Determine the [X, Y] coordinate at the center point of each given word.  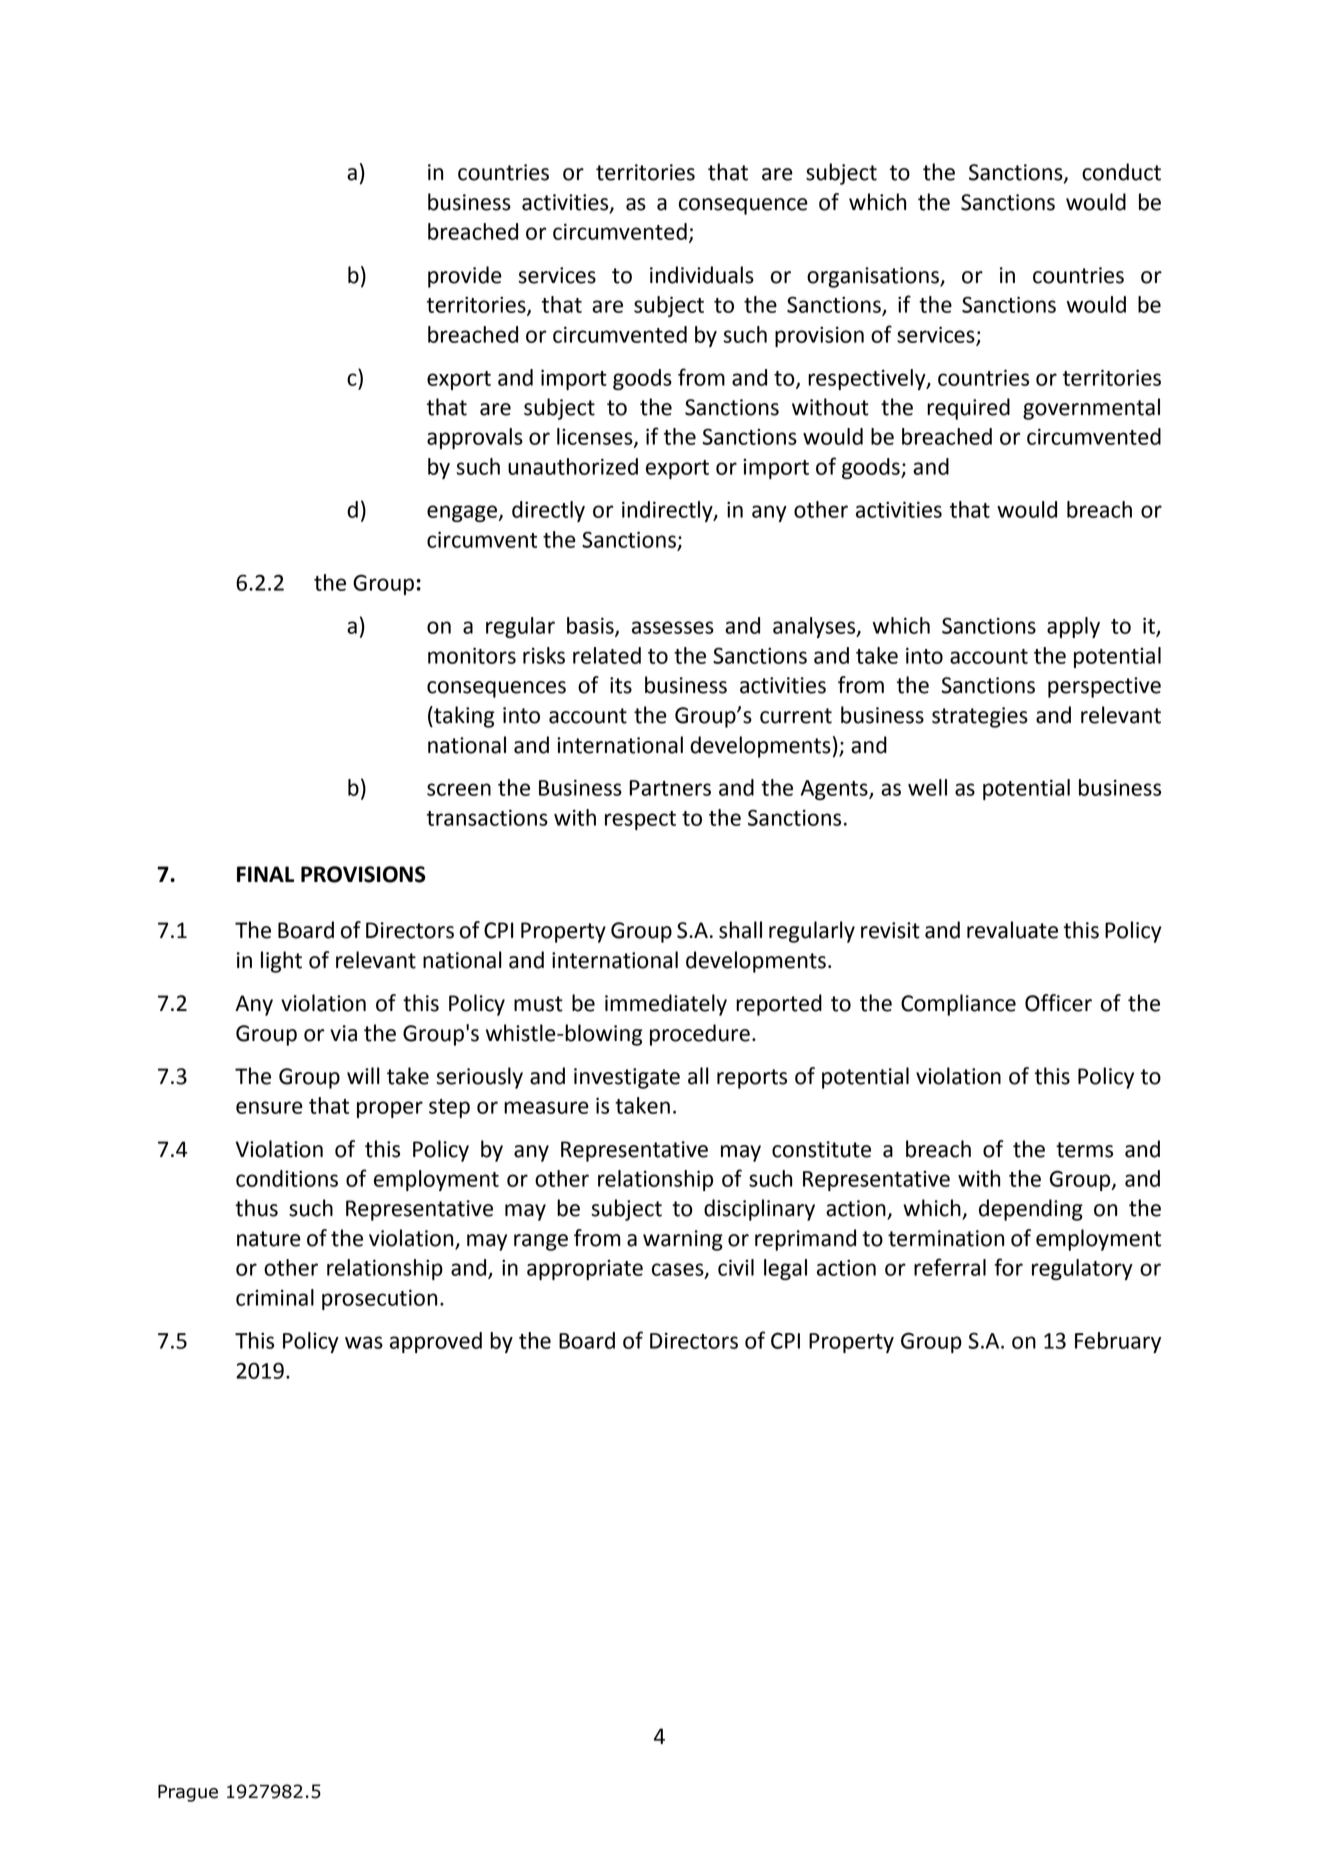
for [1008, 1267]
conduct [1121, 172]
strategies [980, 717]
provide [465, 277]
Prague [188, 1793]
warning [683, 1240]
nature [269, 1239]
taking [463, 717]
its [621, 685]
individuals [702, 275]
